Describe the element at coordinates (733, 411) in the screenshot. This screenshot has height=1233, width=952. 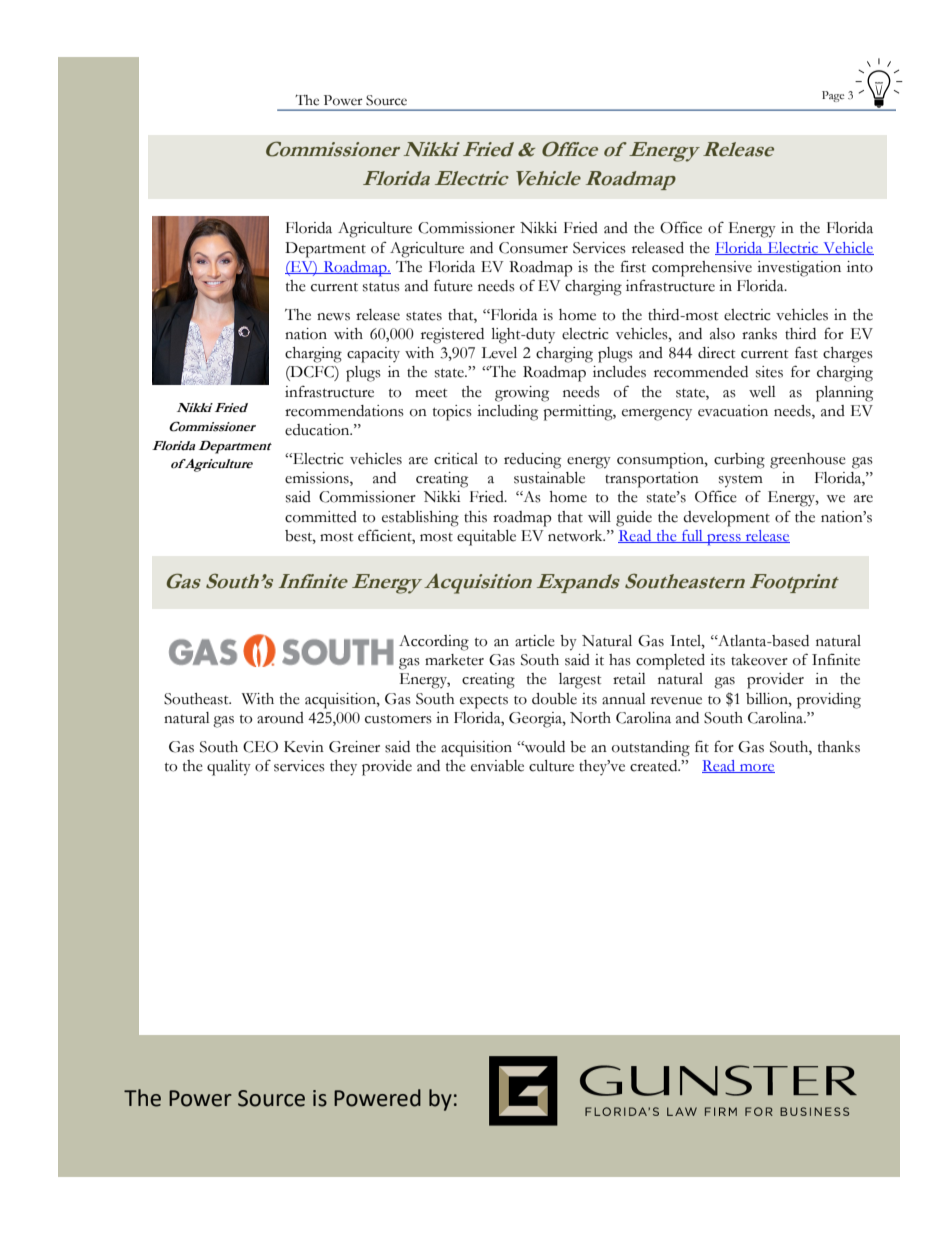
I see `evacuation` at that location.
